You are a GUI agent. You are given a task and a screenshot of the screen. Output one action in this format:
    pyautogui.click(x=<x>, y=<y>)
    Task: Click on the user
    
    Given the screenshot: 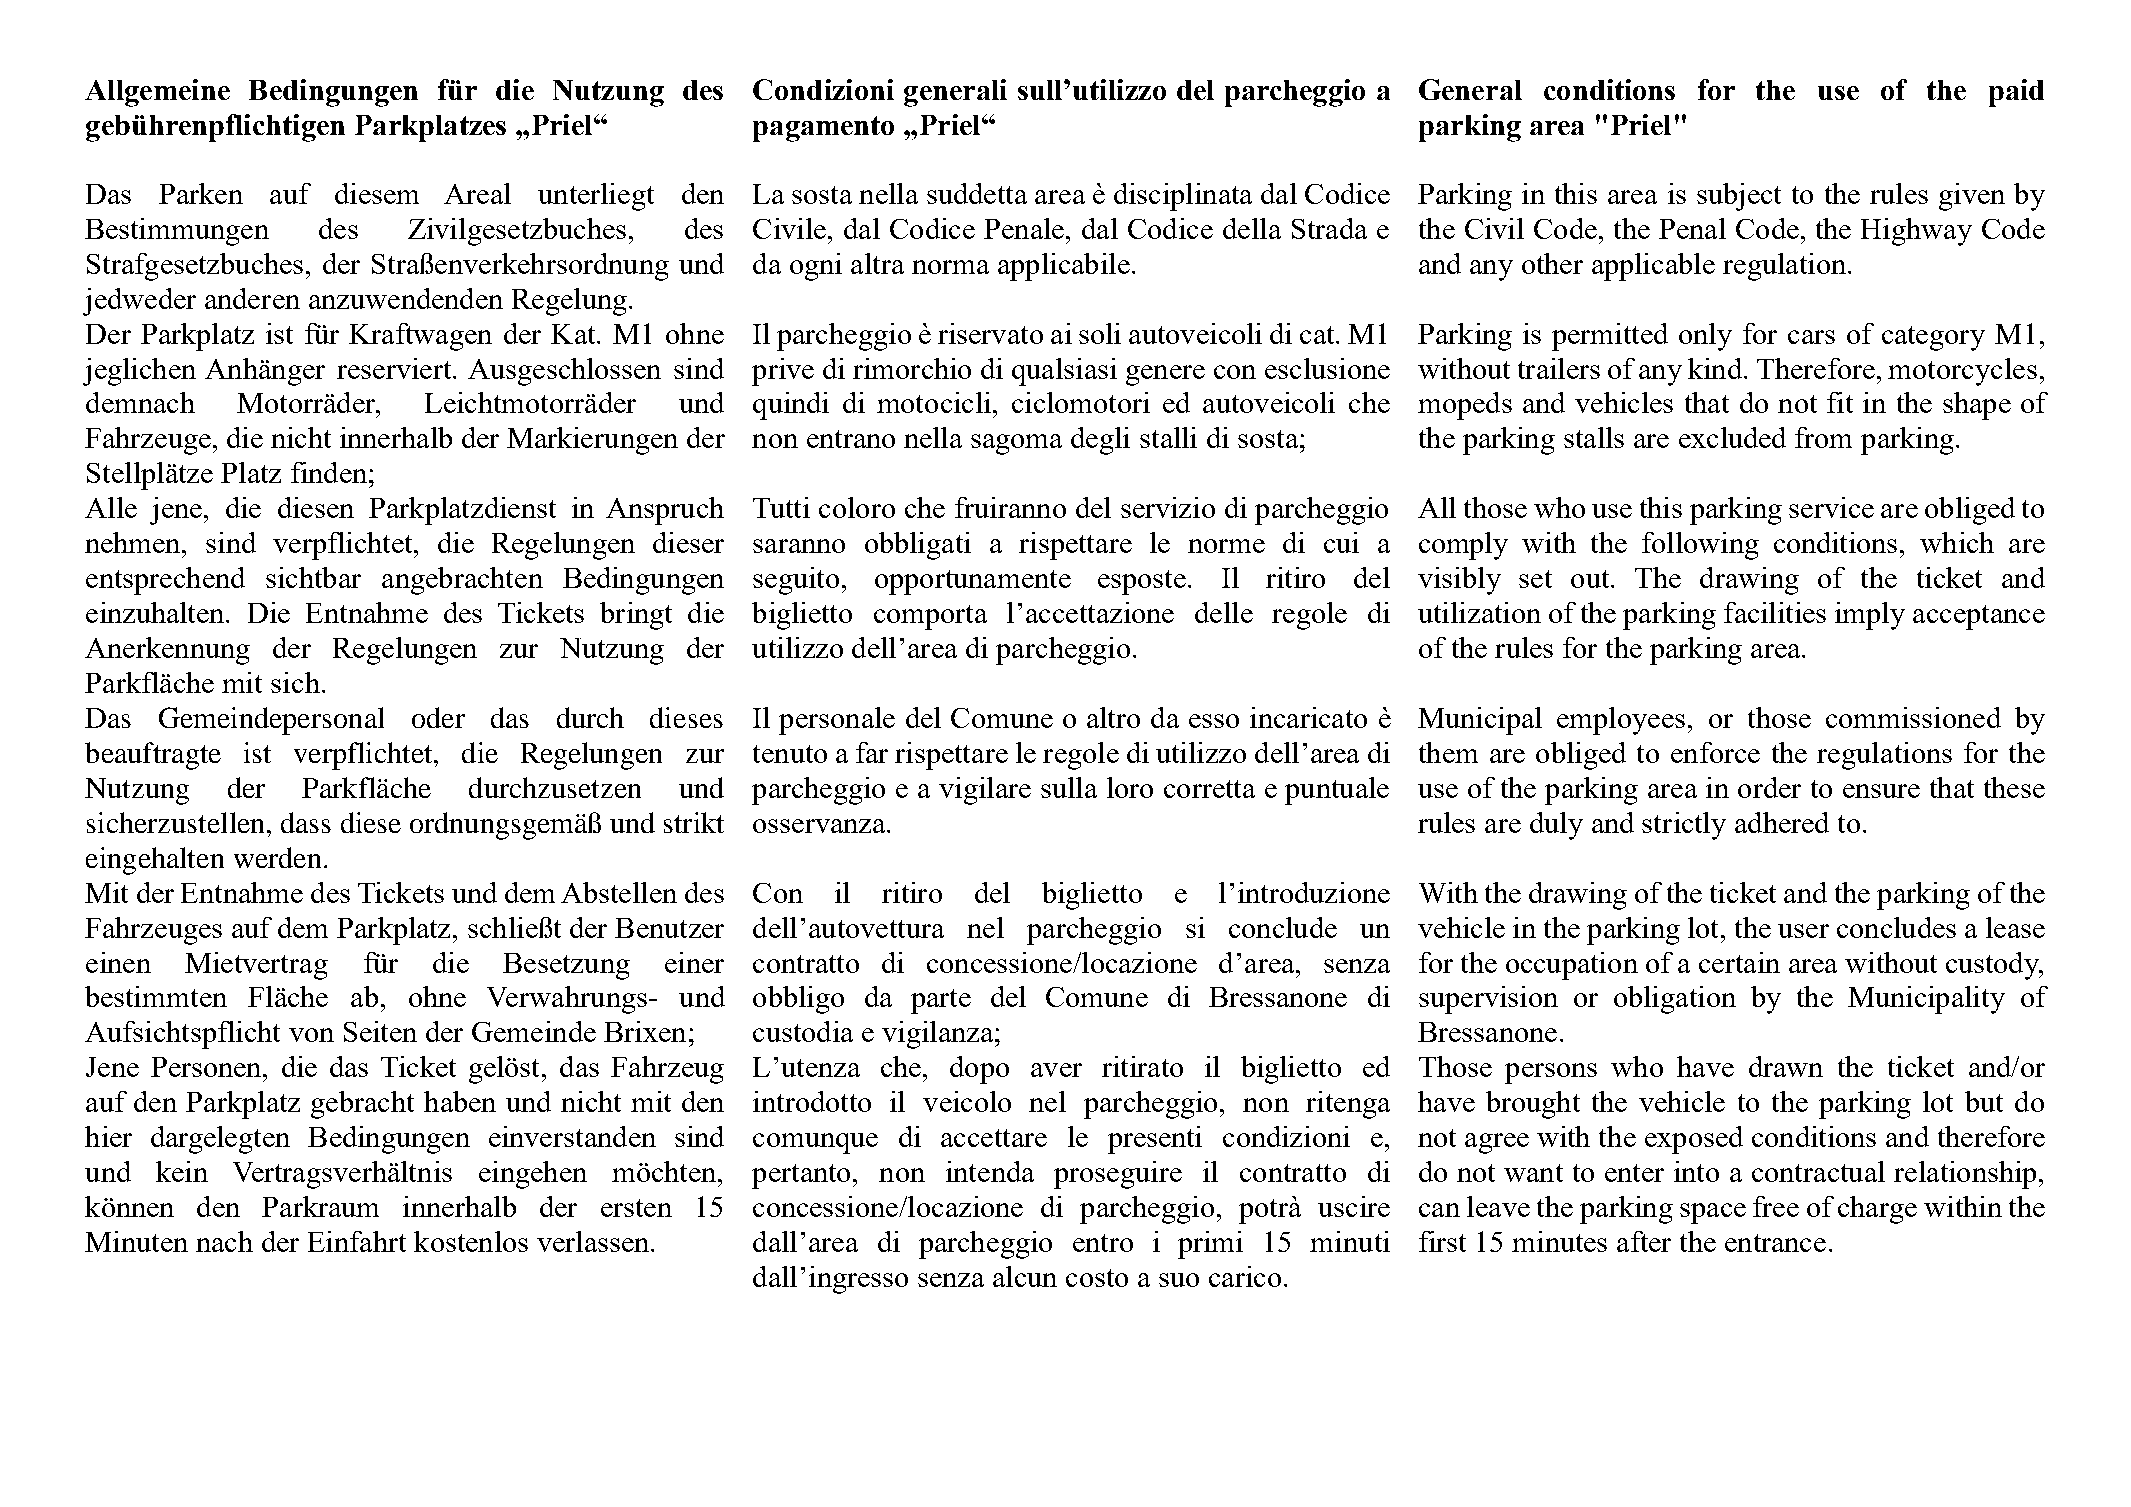 What is the action you would take?
    pyautogui.click(x=1803, y=931)
